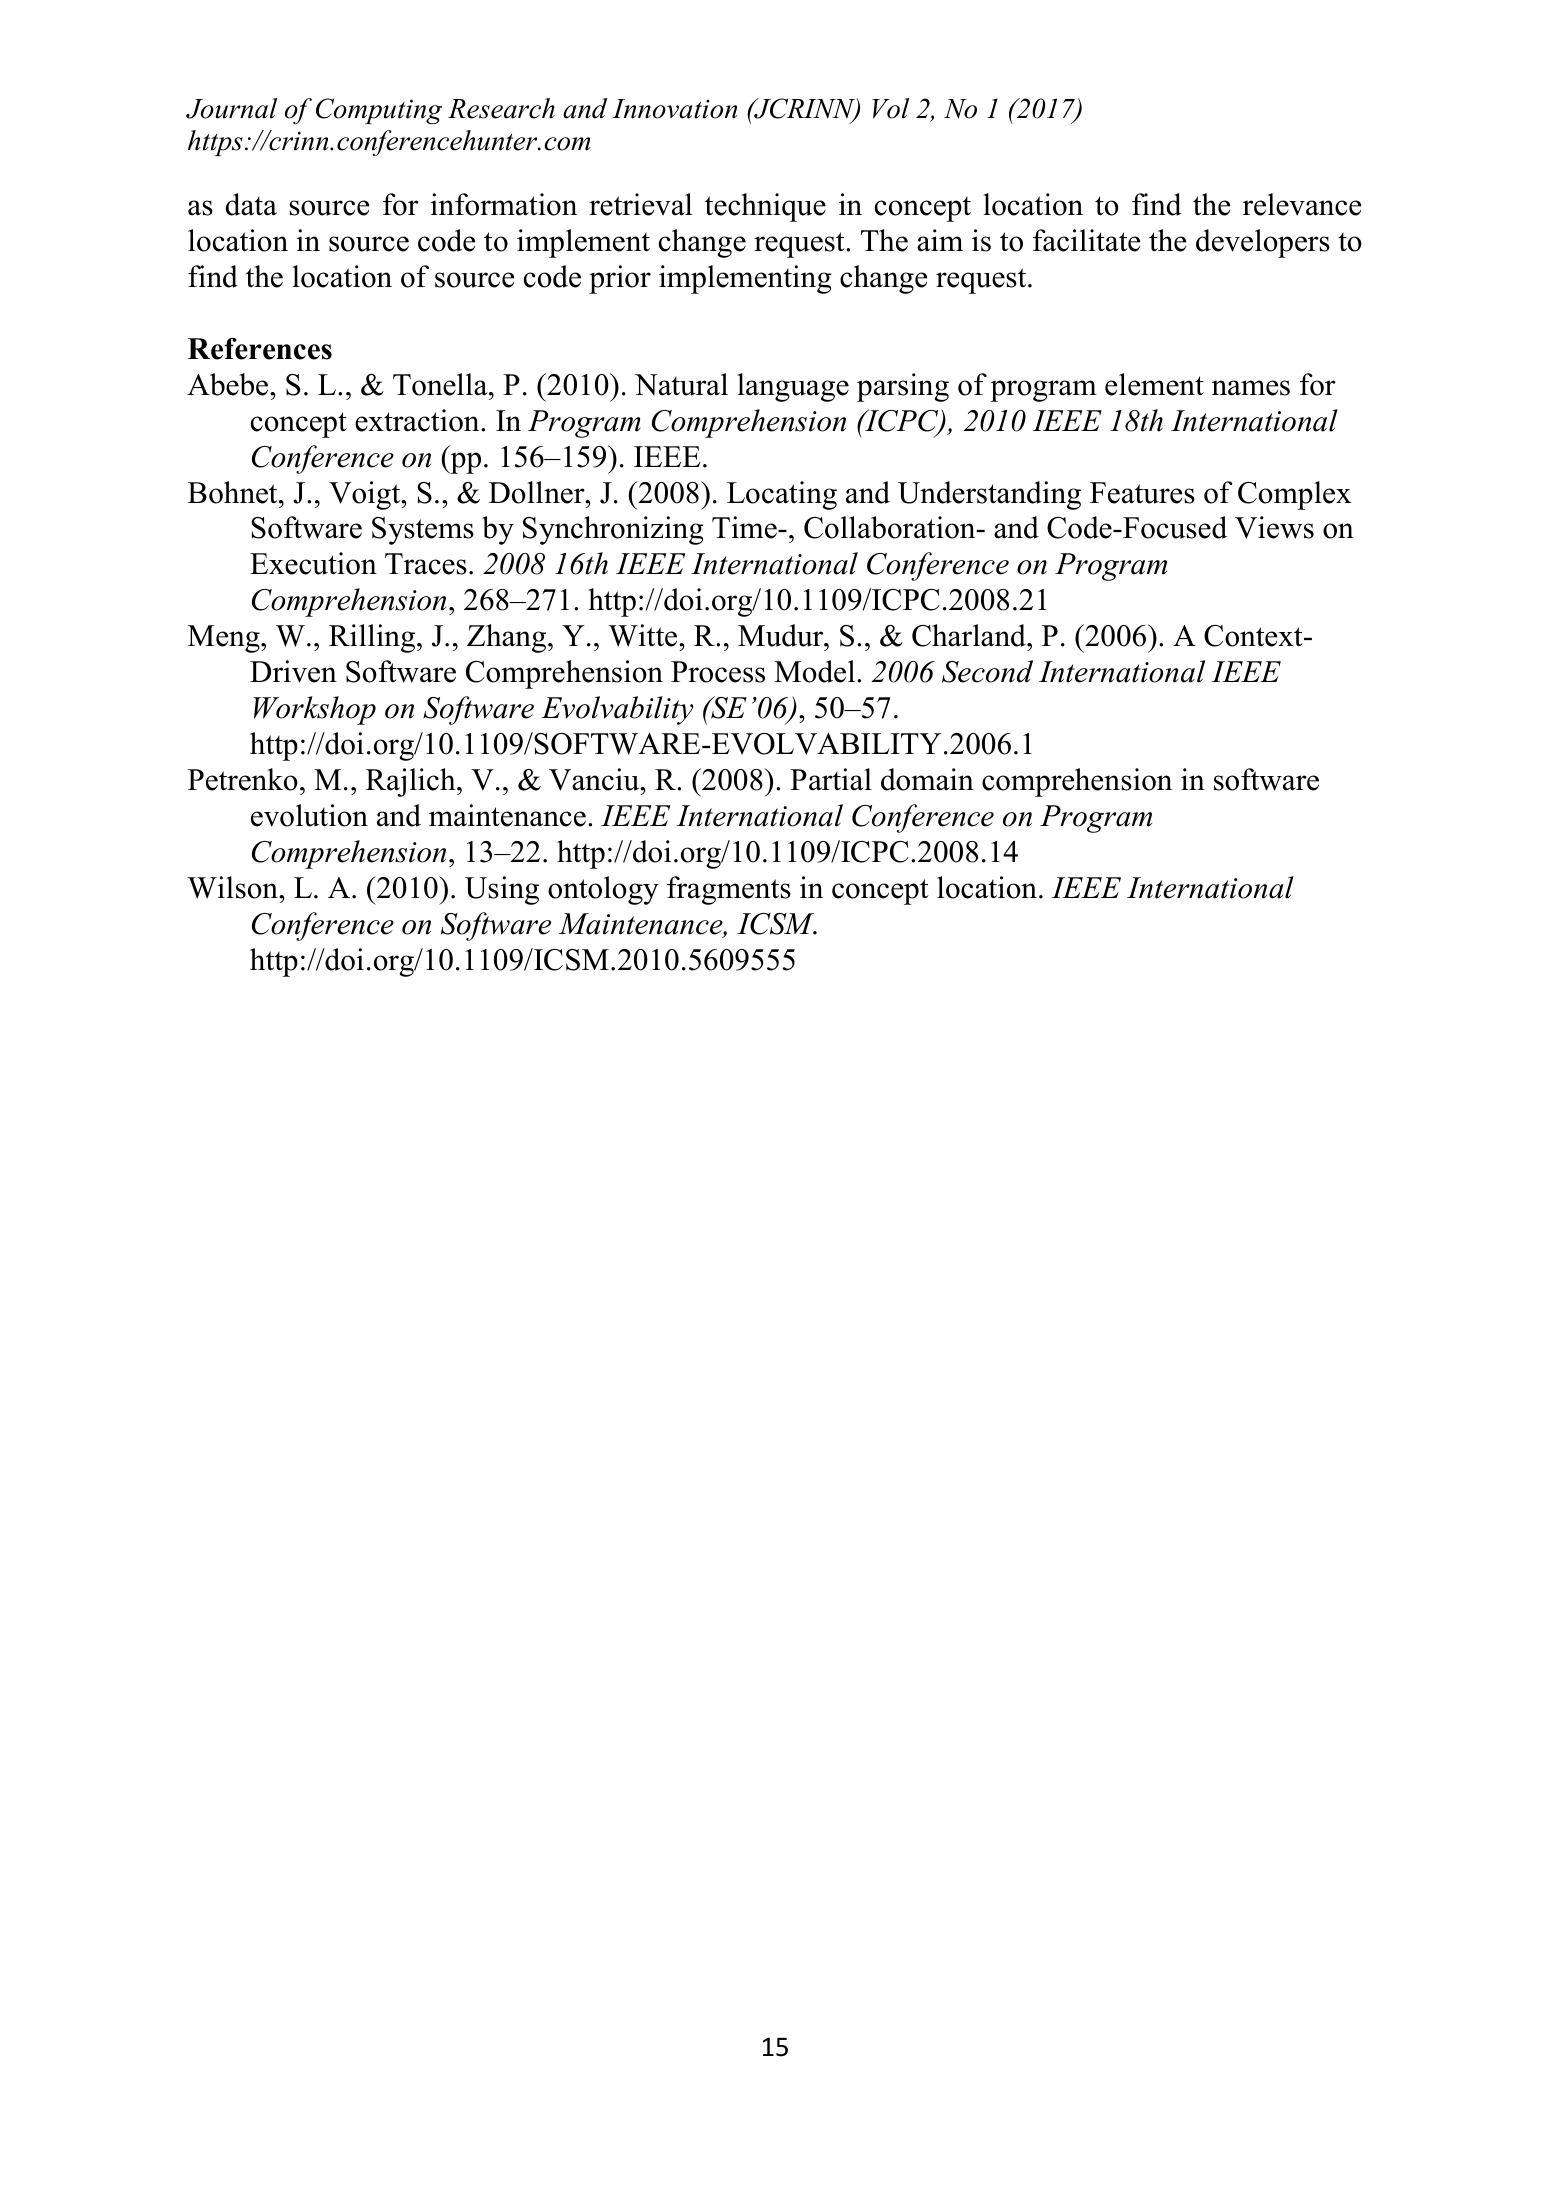  Describe the element at coordinates (1142, 493) in the document. I see `Features` at that location.
